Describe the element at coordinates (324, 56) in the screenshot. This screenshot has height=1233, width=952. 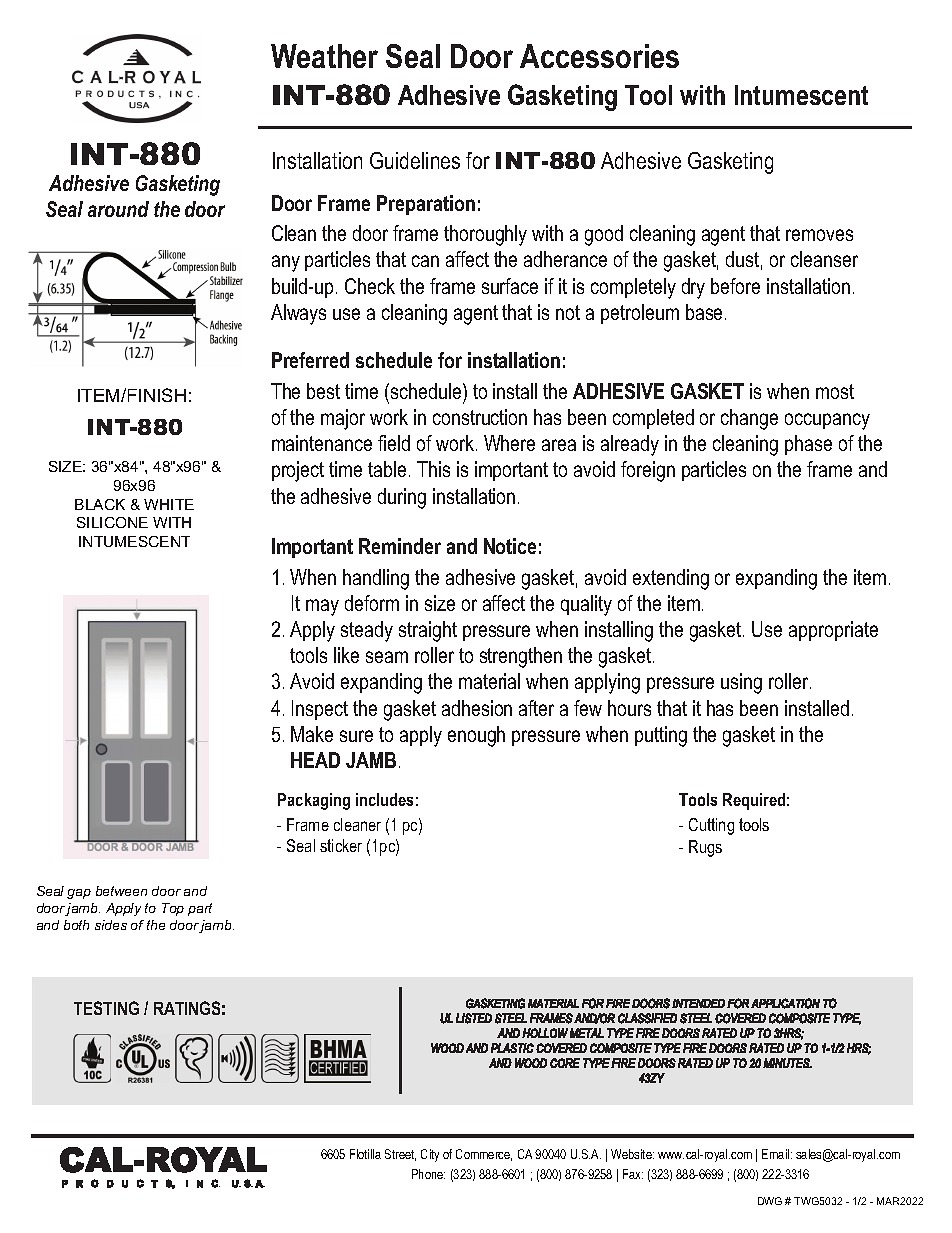
I see `Weather` at that location.
